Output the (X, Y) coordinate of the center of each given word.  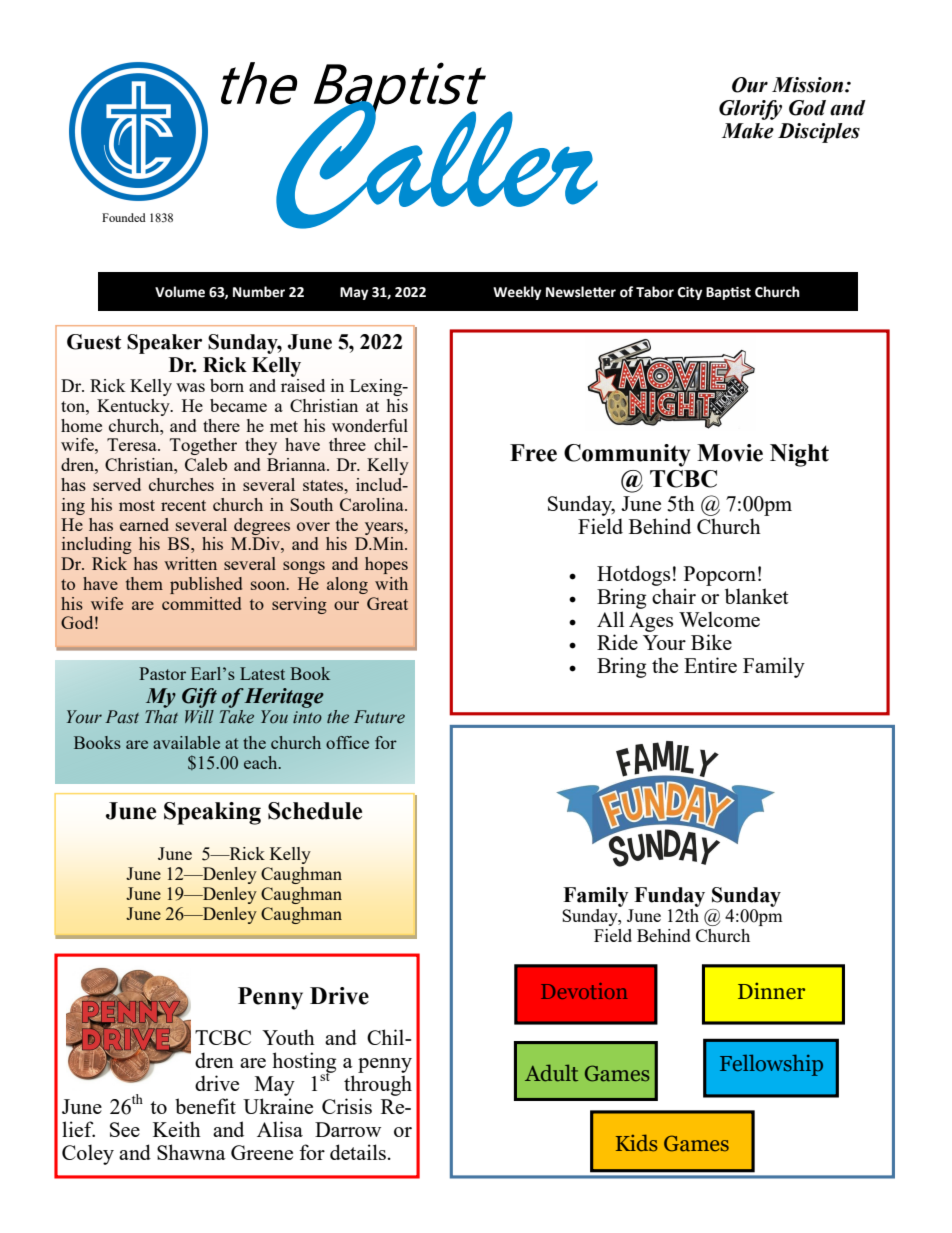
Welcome (719, 619)
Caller (436, 164)
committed (201, 603)
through (378, 1085)
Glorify (750, 110)
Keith (177, 1129)
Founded (124, 217)
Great (387, 603)
